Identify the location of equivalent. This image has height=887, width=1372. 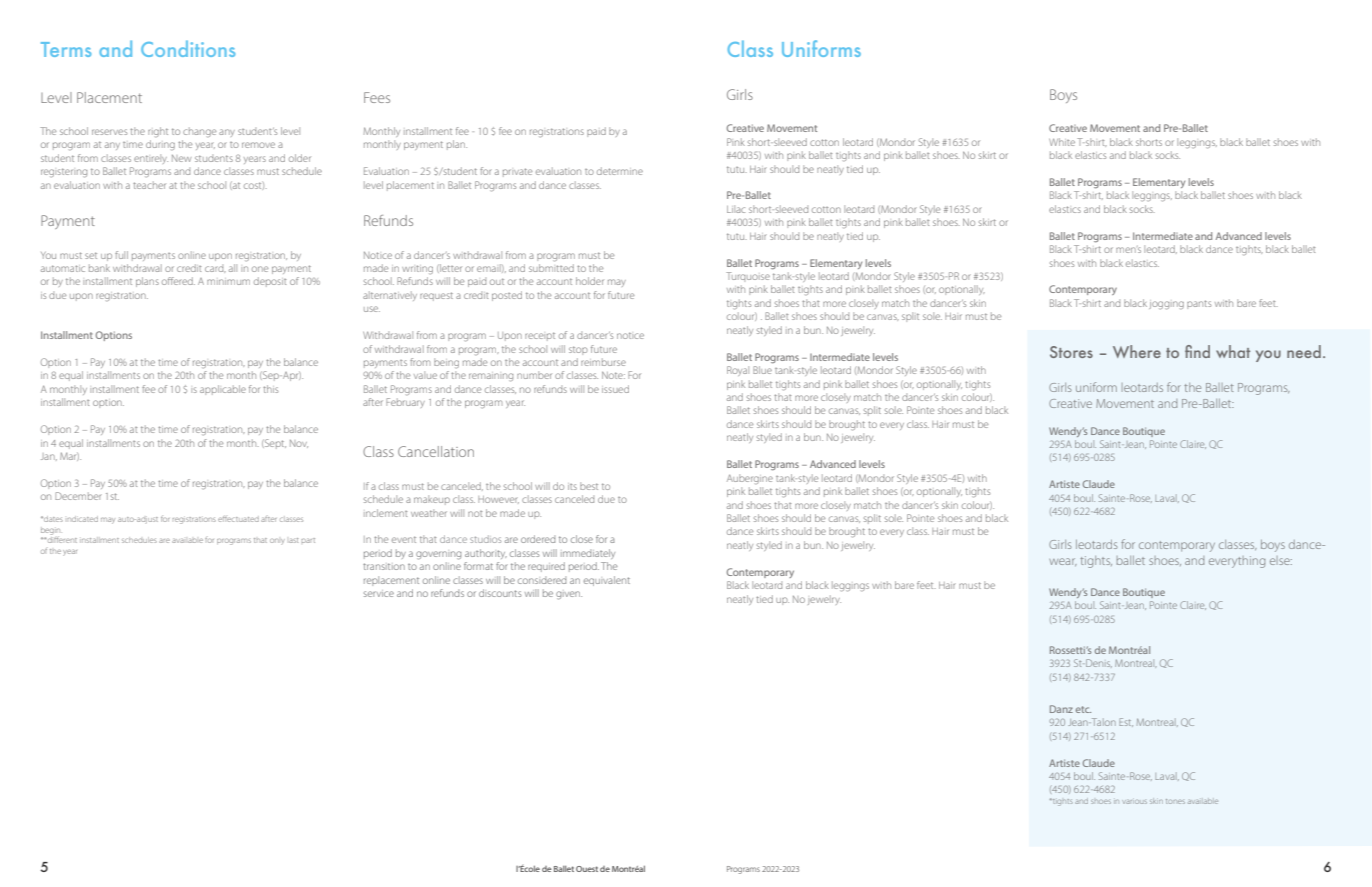
(607, 581).
